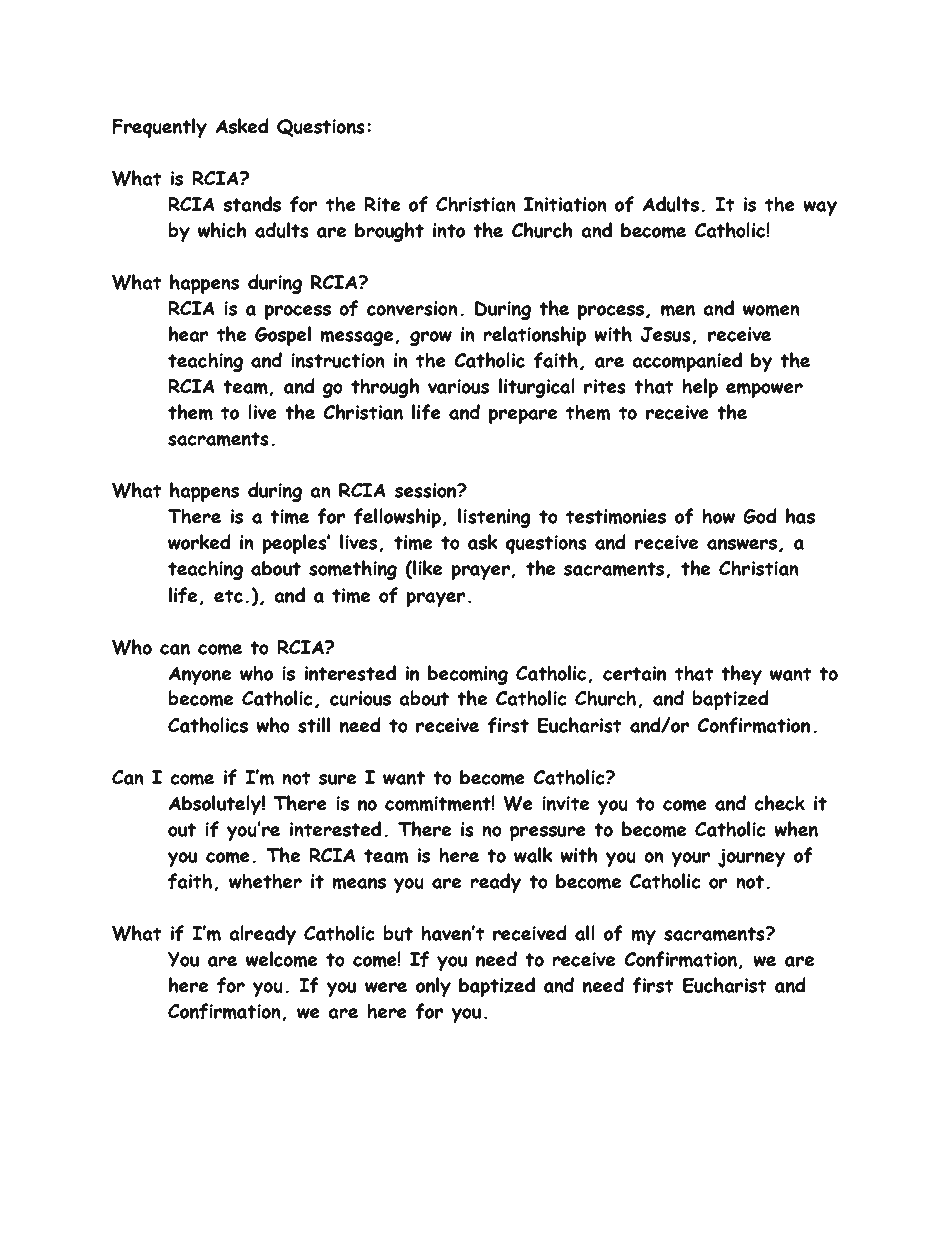 This page has width=952, height=1233. I want to click on worked, so click(199, 542).
